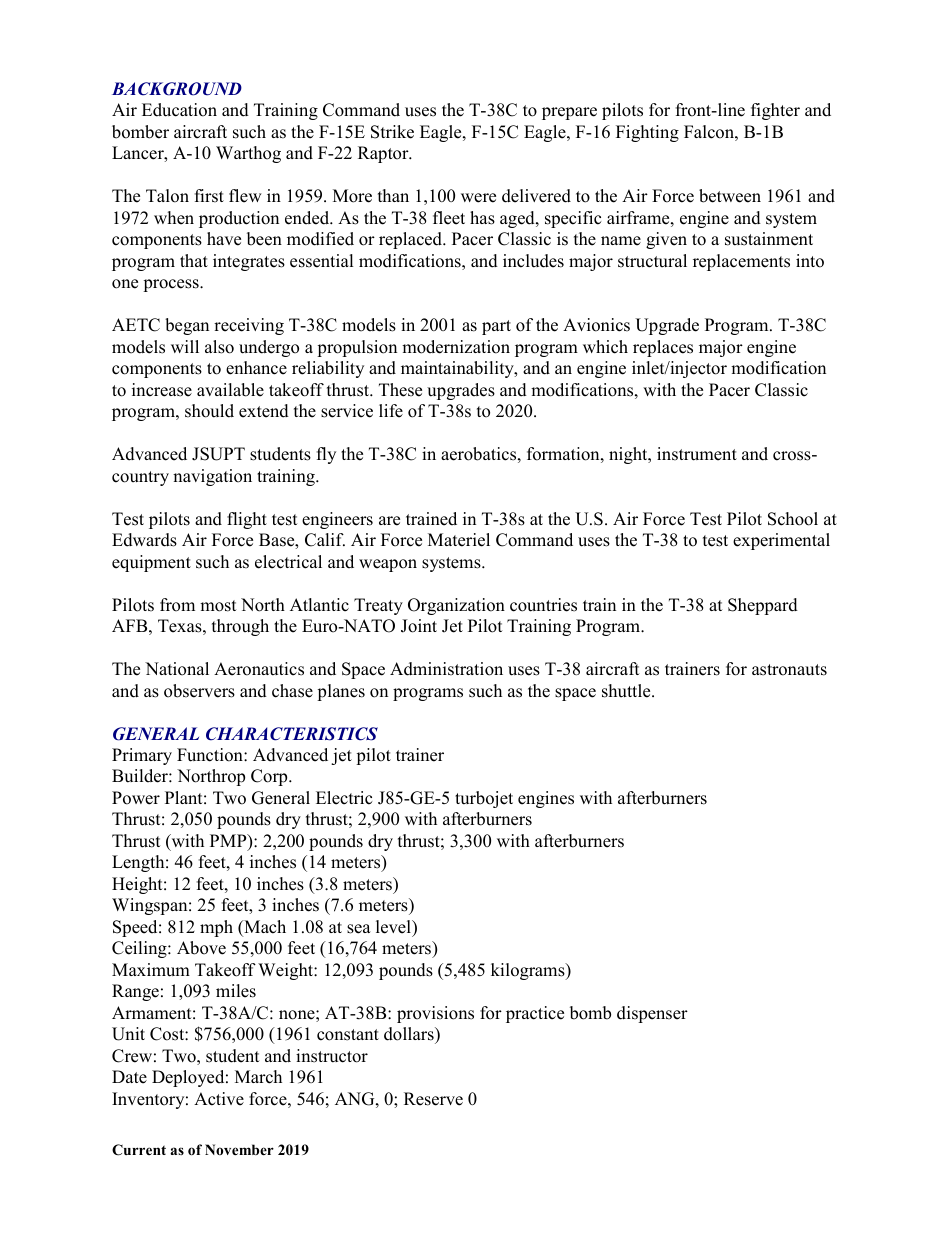  What do you see at coordinates (775, 111) in the page?
I see `fighter` at bounding box center [775, 111].
